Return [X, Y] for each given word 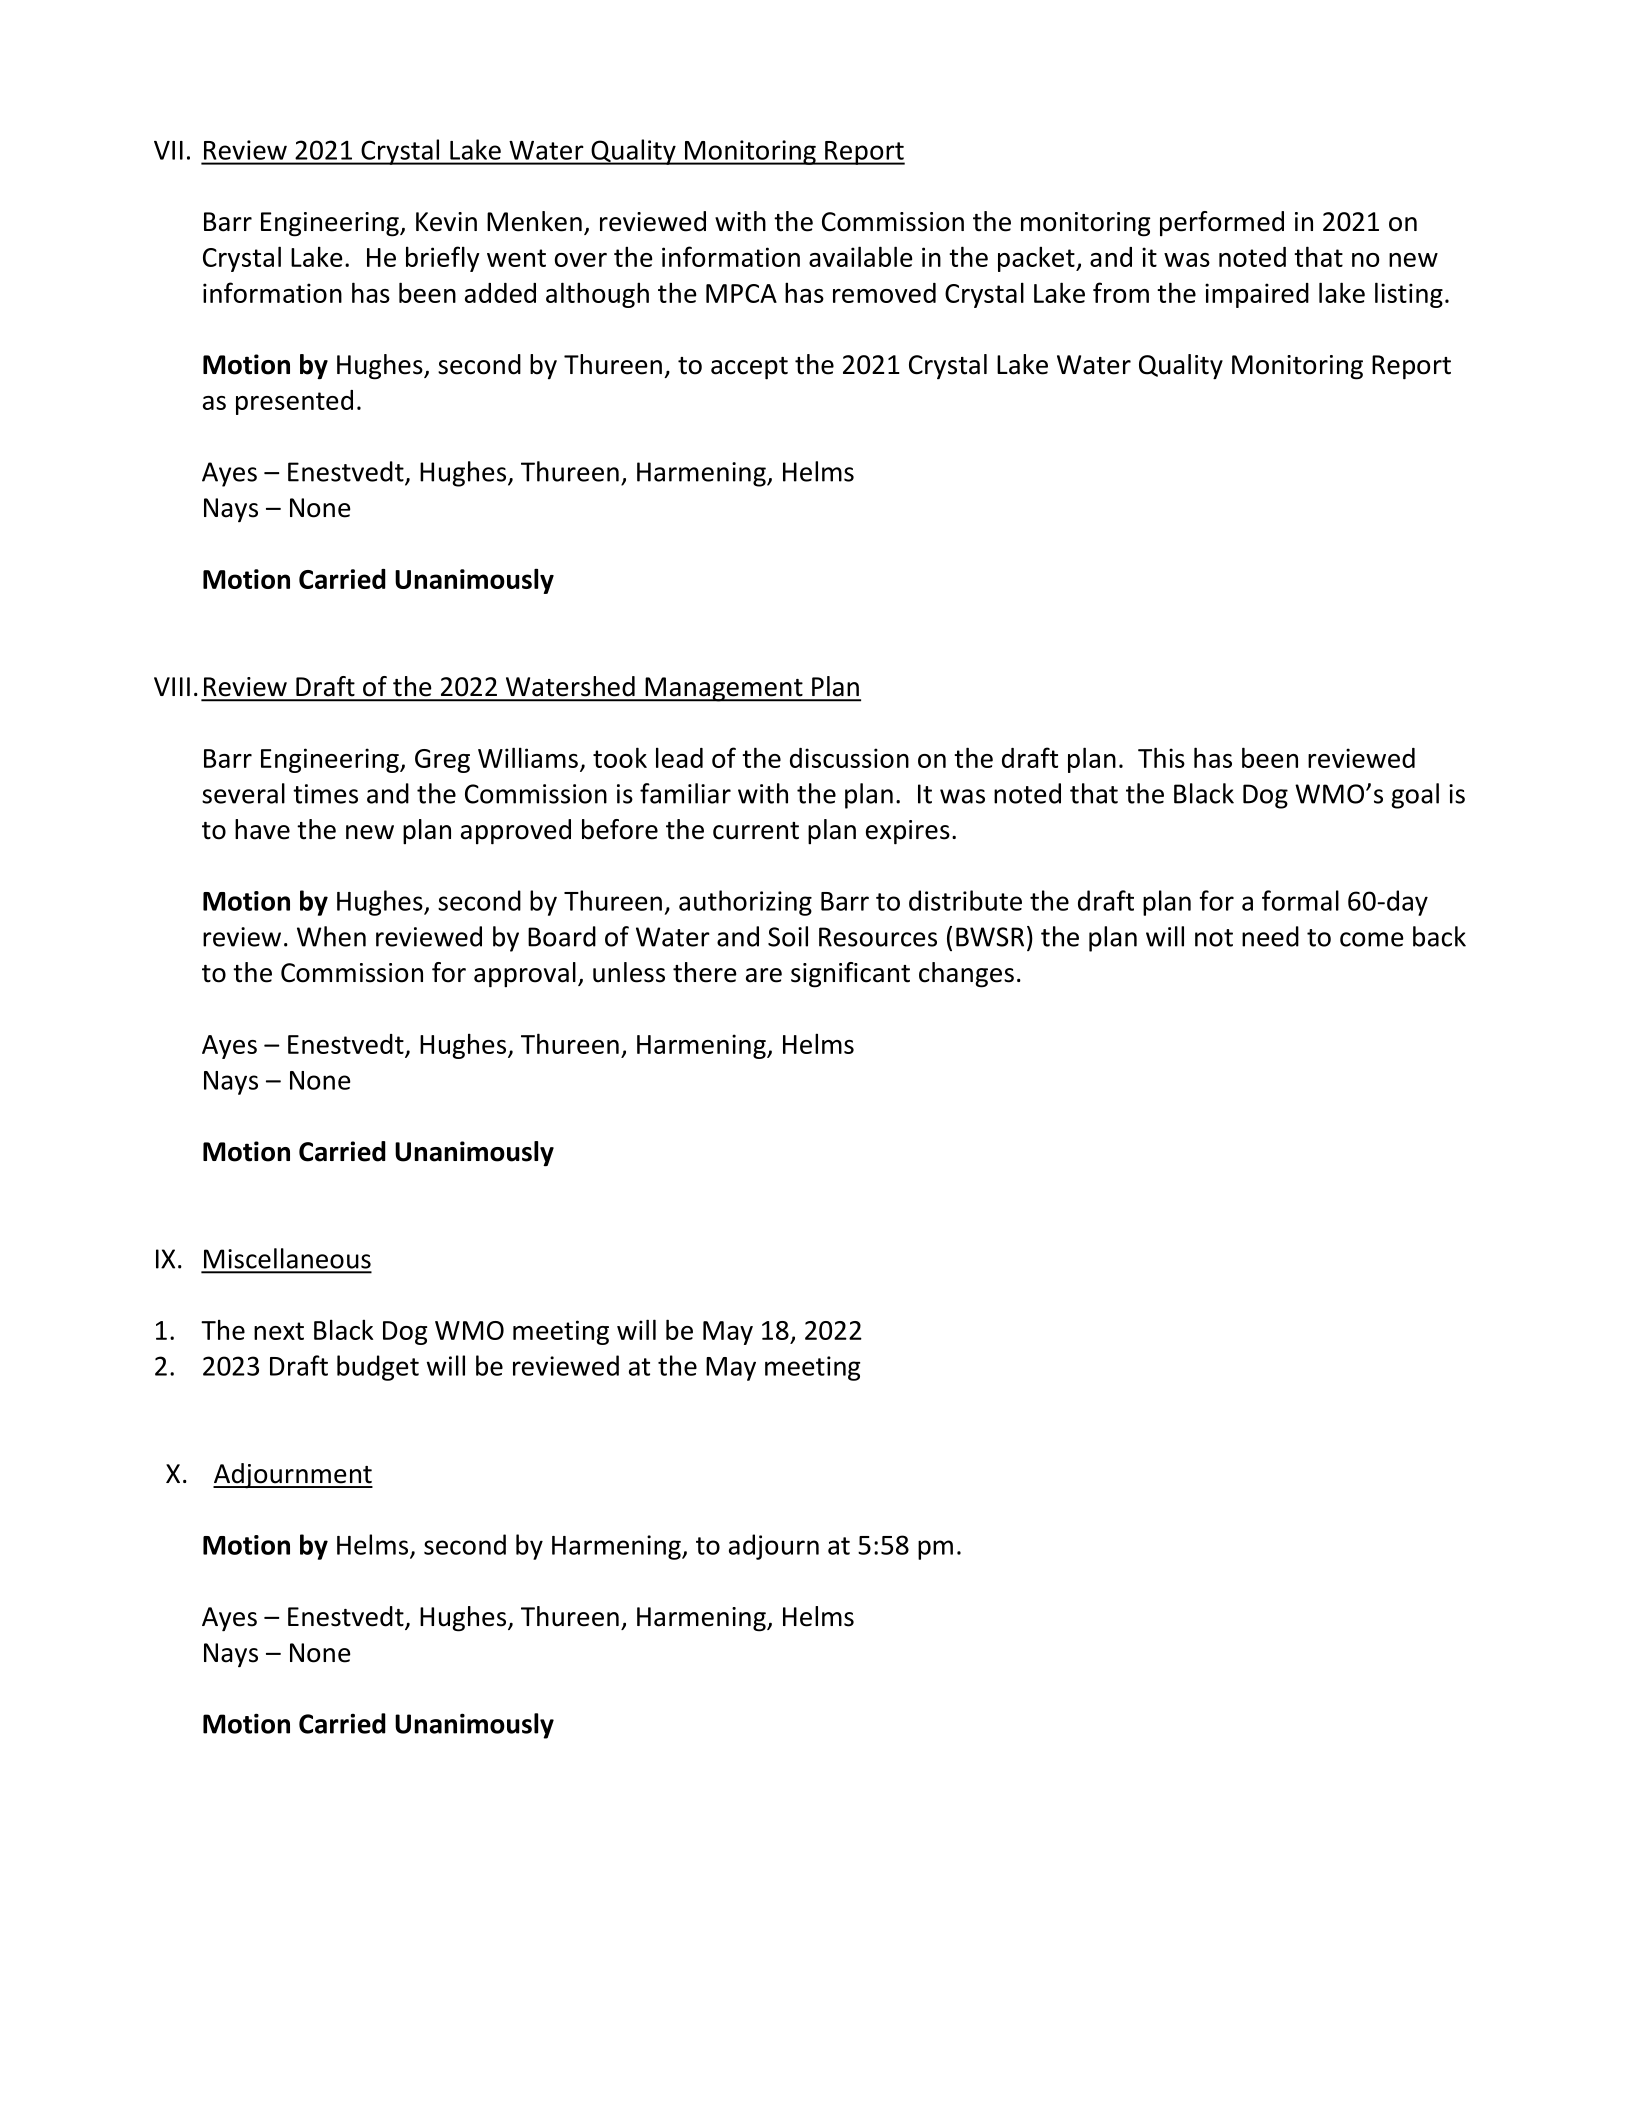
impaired [1257, 295]
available [860, 256]
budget [378, 1368]
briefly [443, 259]
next [279, 1331]
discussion [849, 758]
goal [1415, 796]
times [325, 794]
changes [966, 975]
